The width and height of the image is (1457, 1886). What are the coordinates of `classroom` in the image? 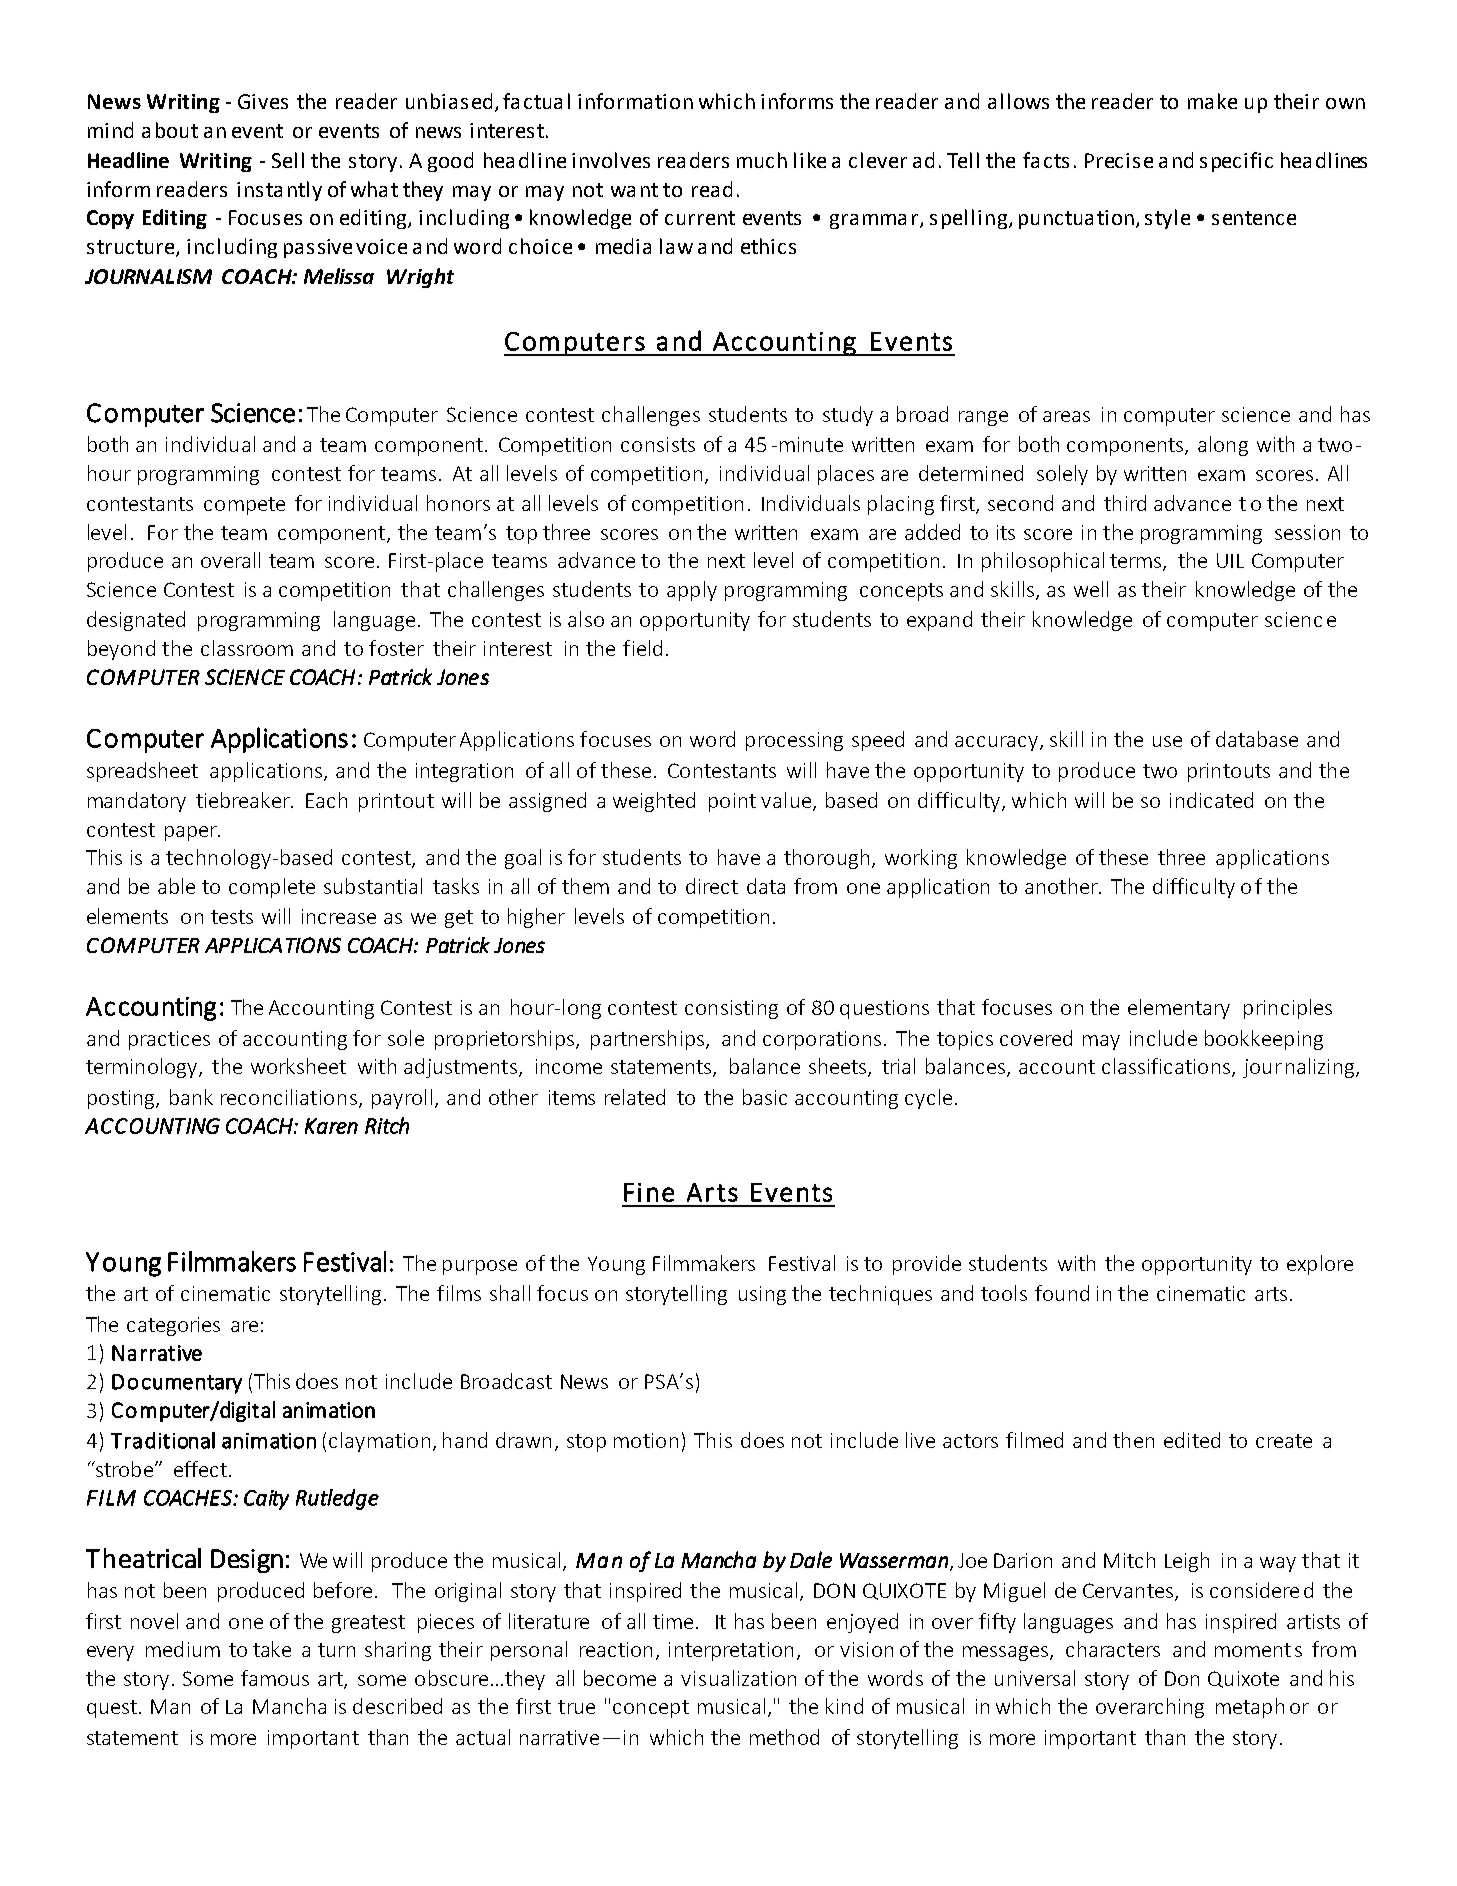 It's located at (247, 648).
